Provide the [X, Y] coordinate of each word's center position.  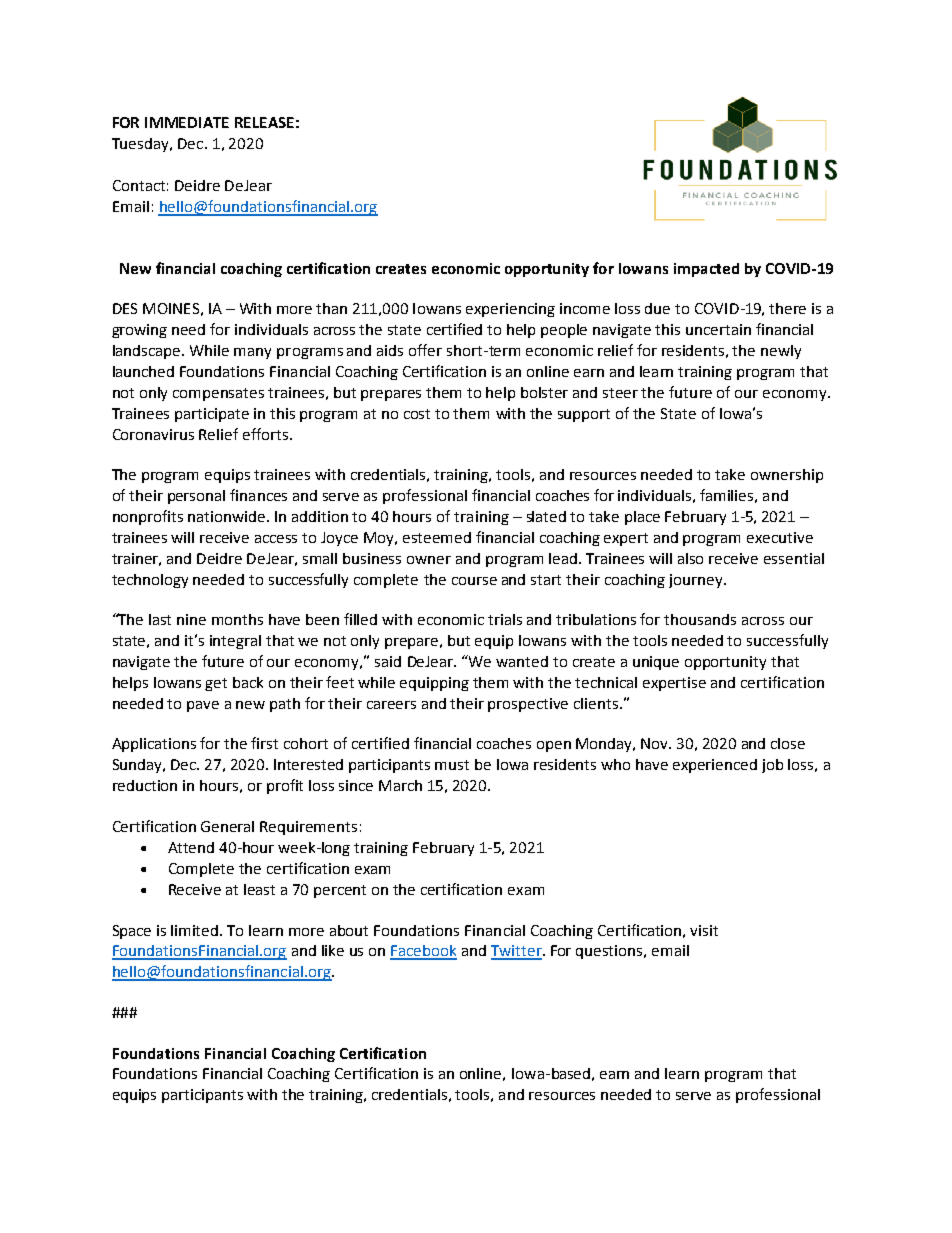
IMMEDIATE [187, 122]
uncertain [718, 329]
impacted [706, 270]
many [252, 353]
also [690, 558]
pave [203, 706]
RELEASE [264, 122]
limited [196, 930]
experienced [715, 766]
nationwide [228, 516]
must [452, 765]
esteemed [437, 537]
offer [425, 350]
